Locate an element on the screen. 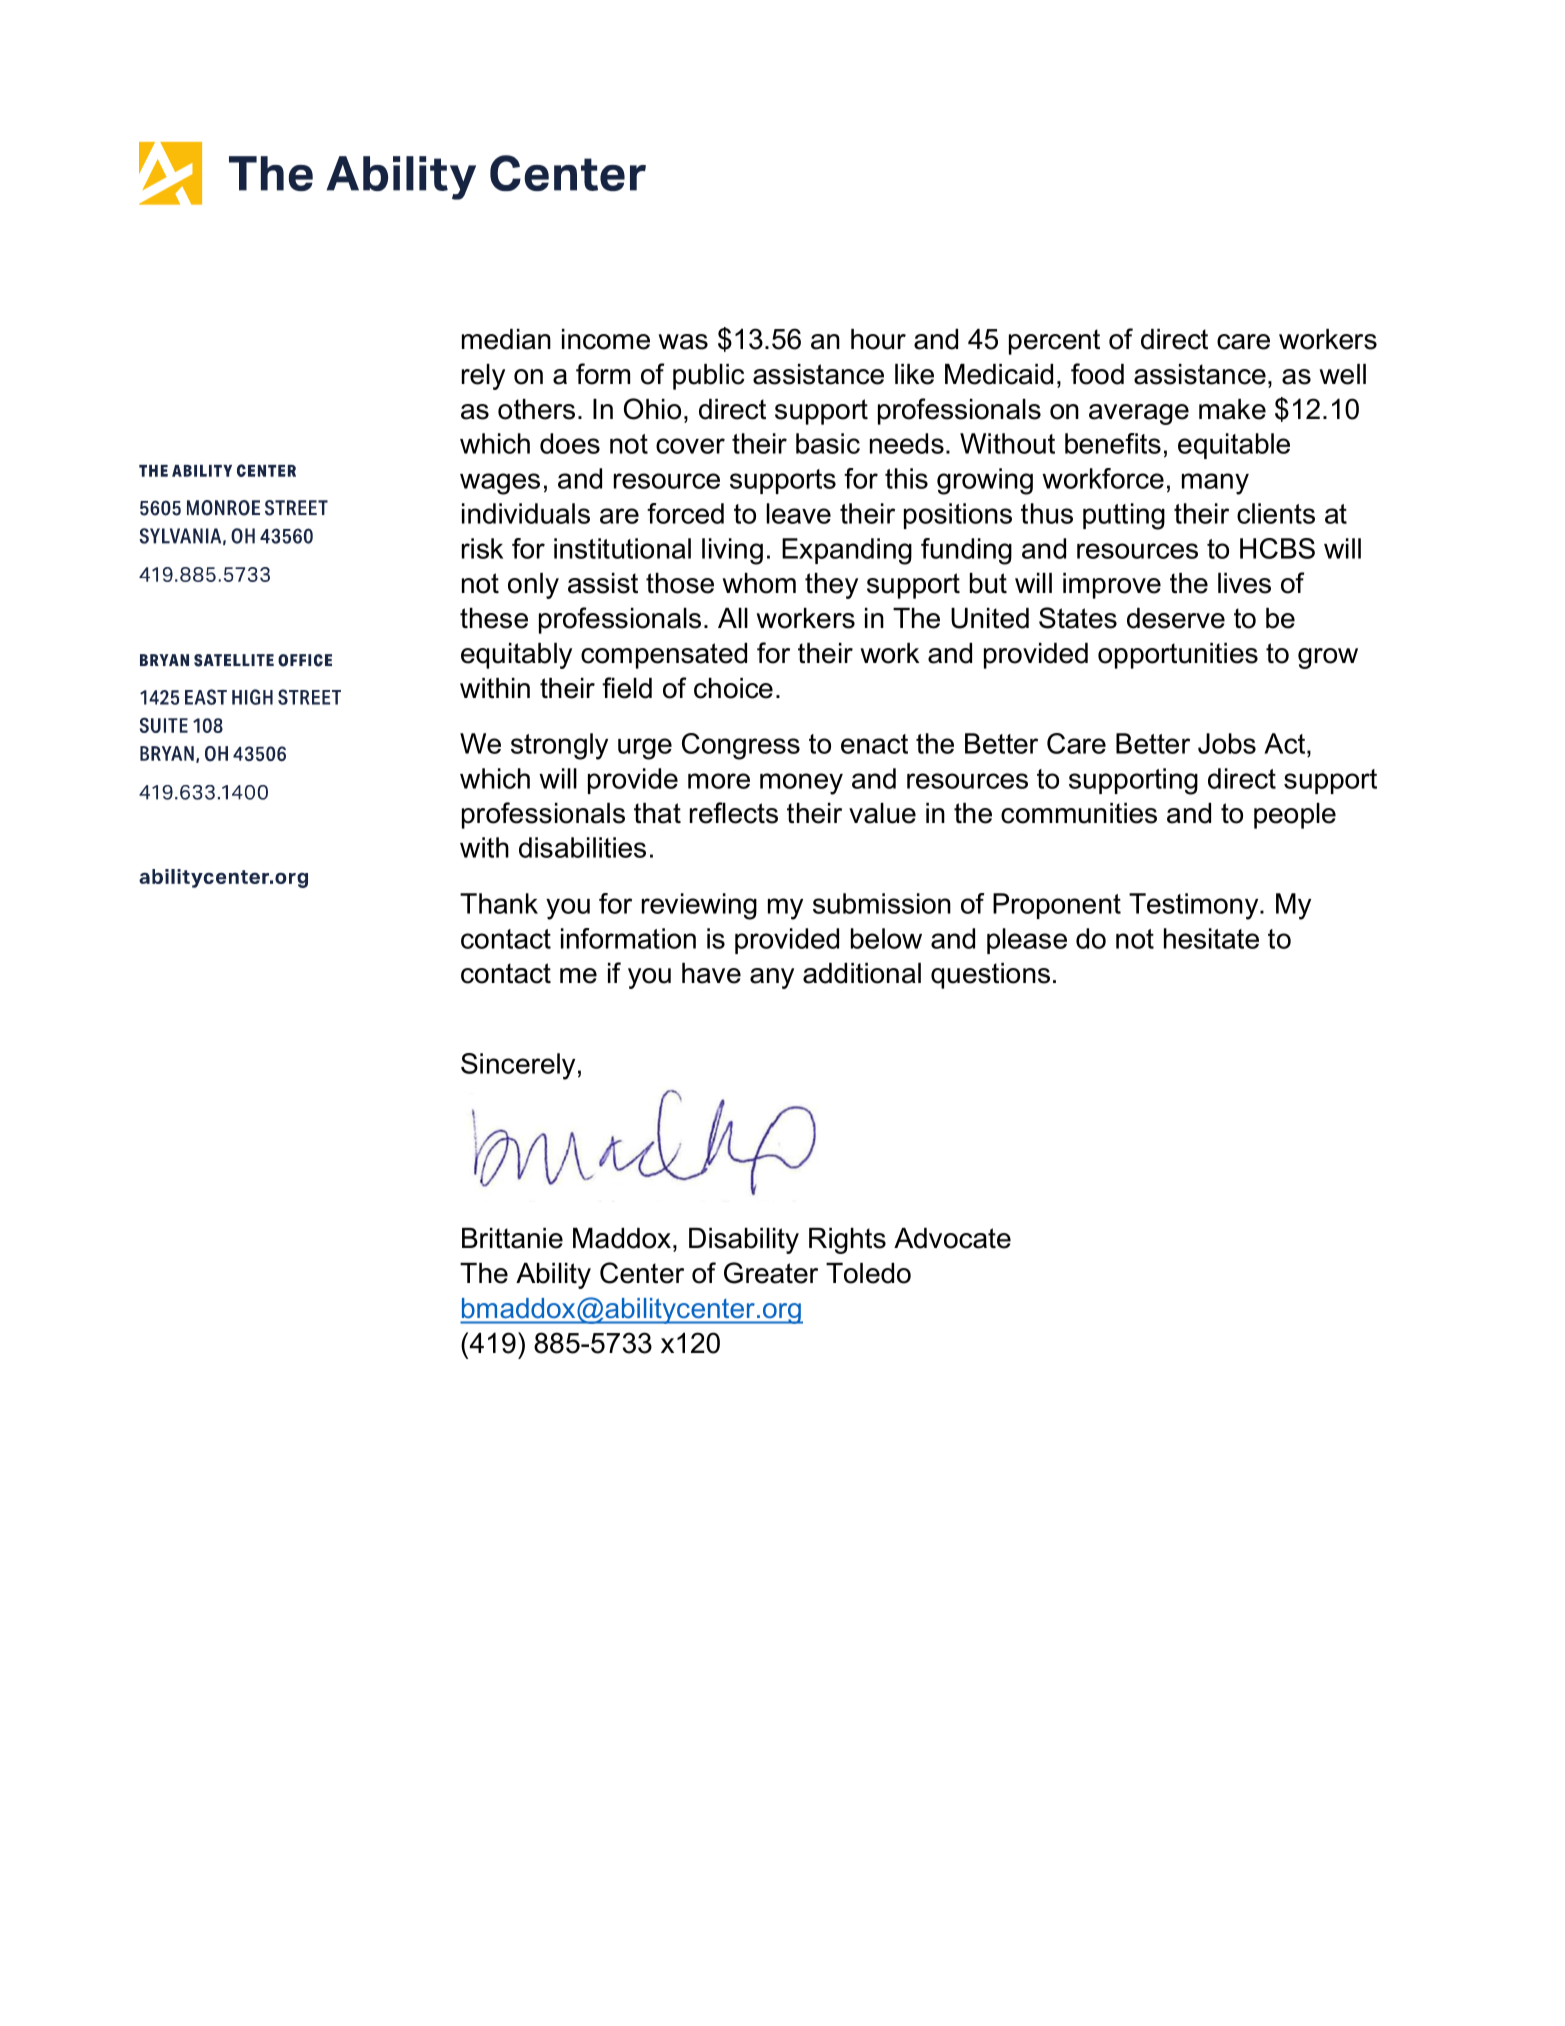  opportunities is located at coordinates (1178, 656).
